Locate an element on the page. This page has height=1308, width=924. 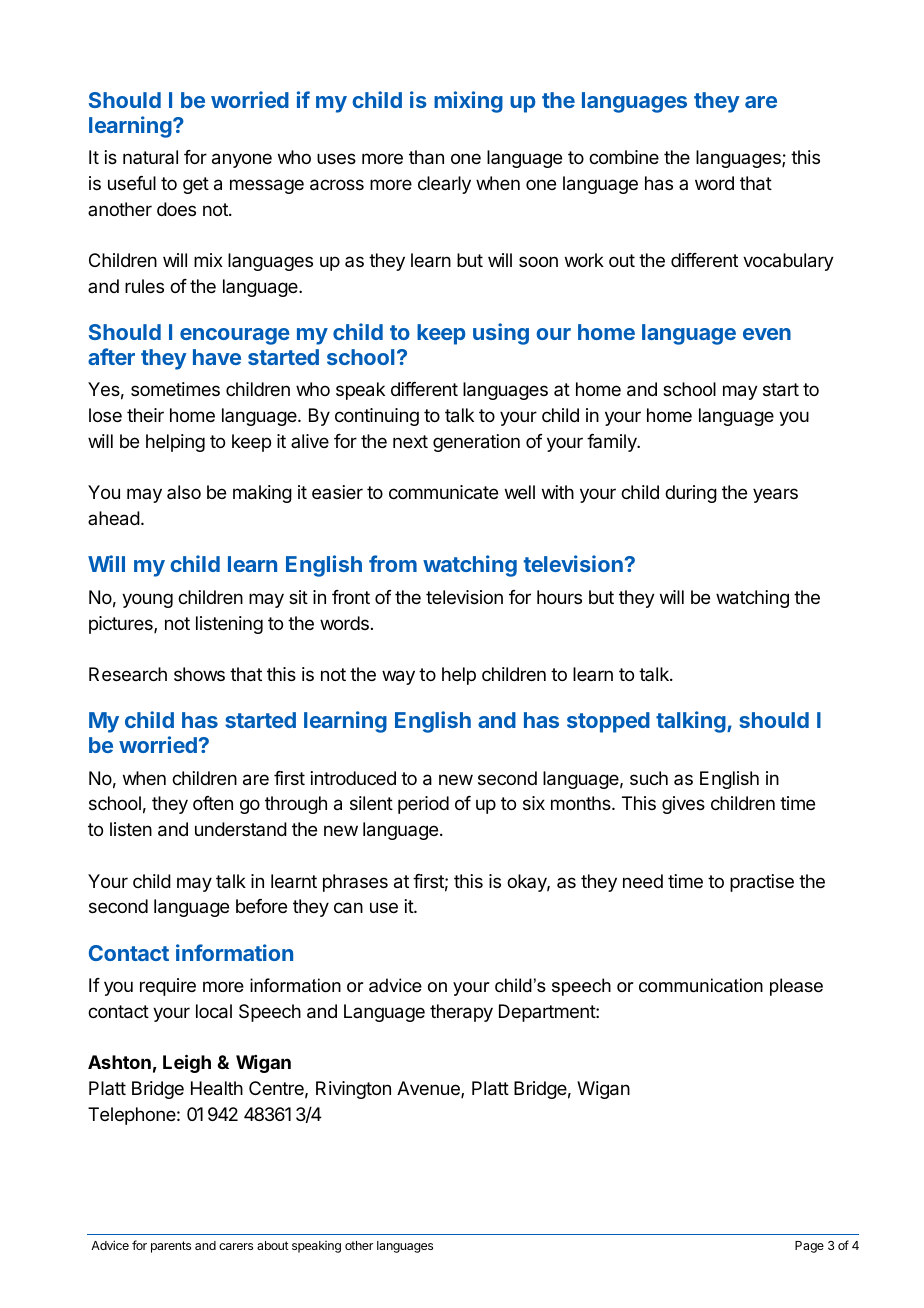
shows is located at coordinates (199, 674).
